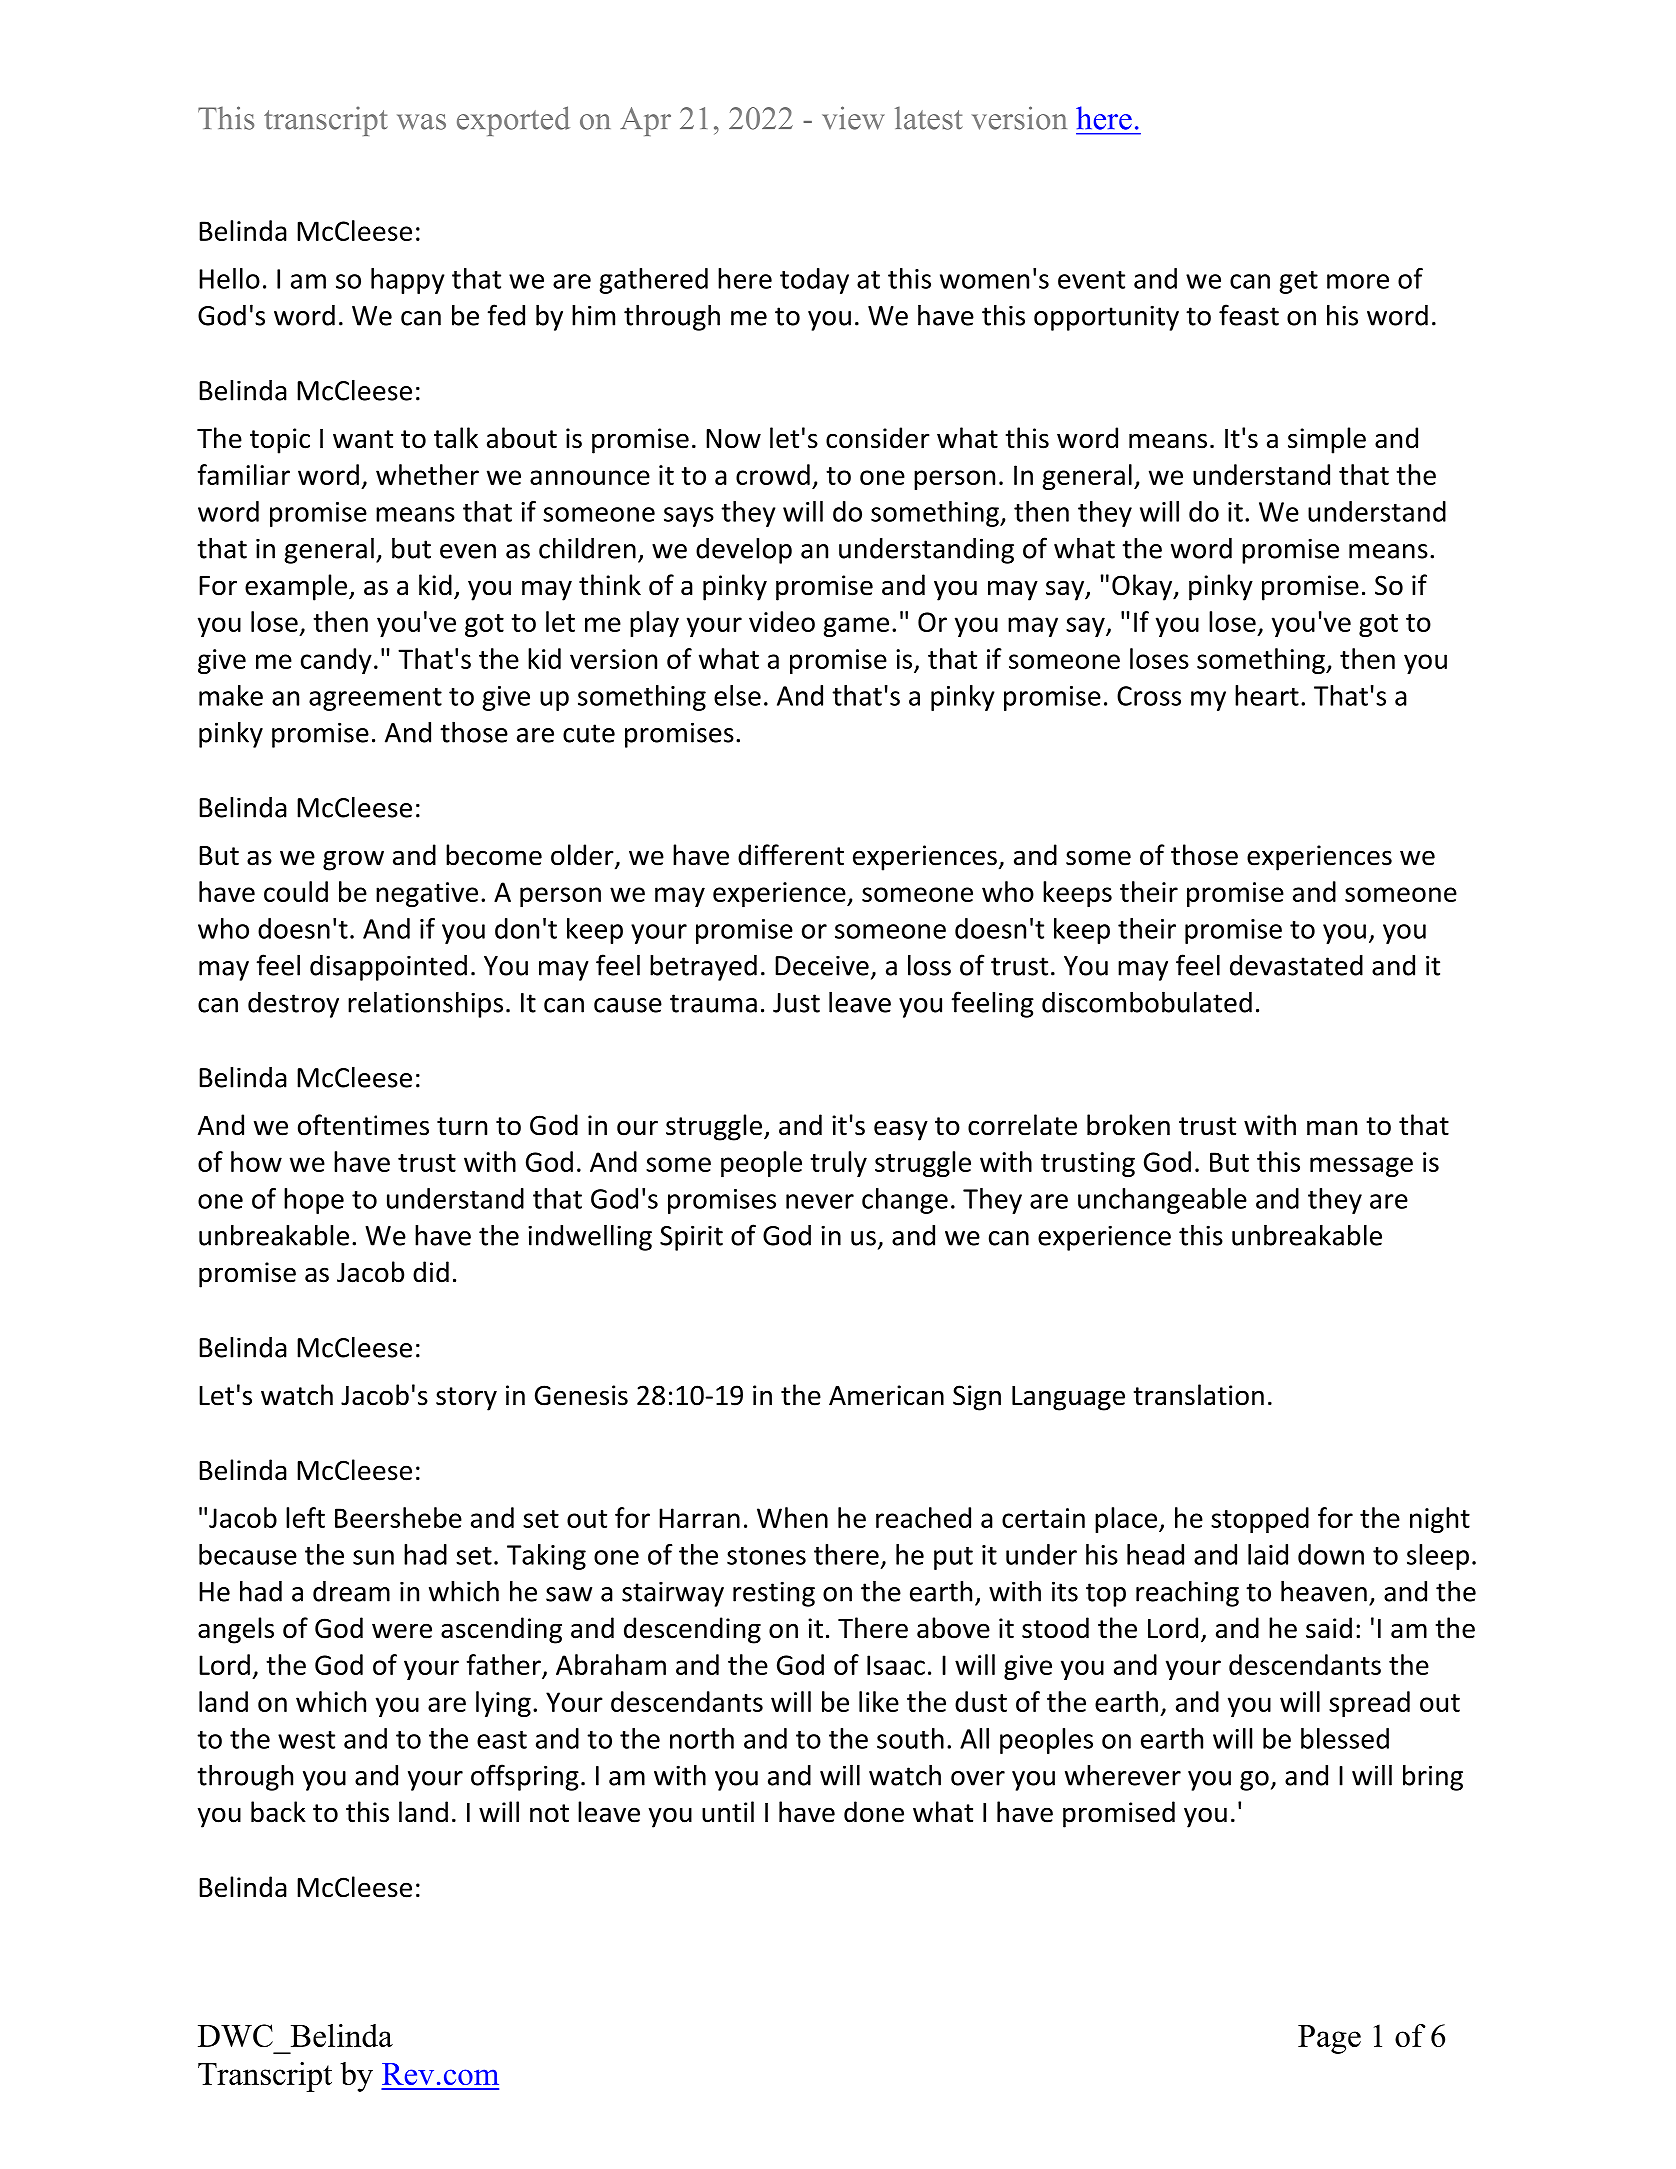 The width and height of the screenshot is (1676, 2169). I want to click on was, so click(421, 122).
